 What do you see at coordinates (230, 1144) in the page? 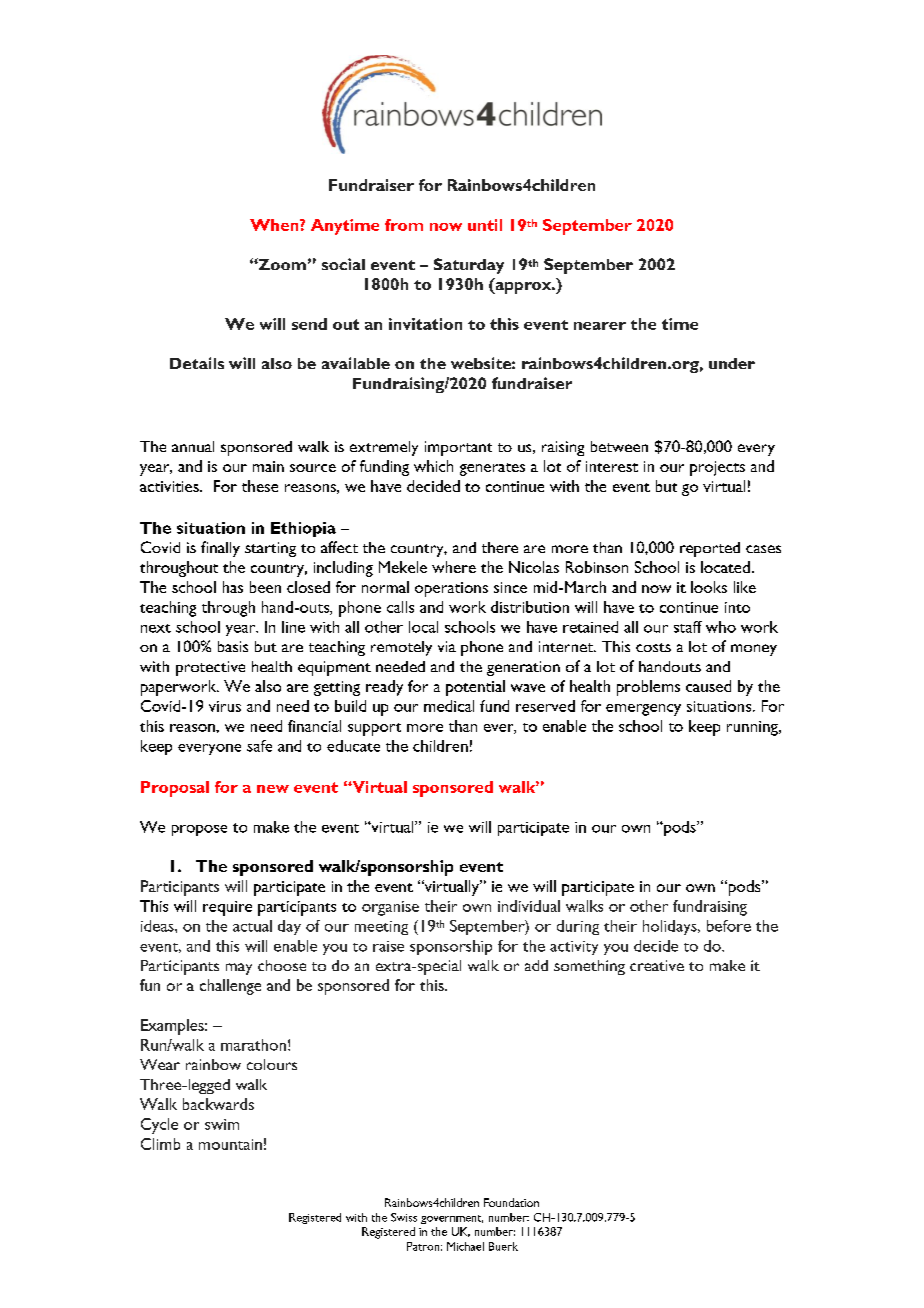
I see `mountain` at bounding box center [230, 1144].
